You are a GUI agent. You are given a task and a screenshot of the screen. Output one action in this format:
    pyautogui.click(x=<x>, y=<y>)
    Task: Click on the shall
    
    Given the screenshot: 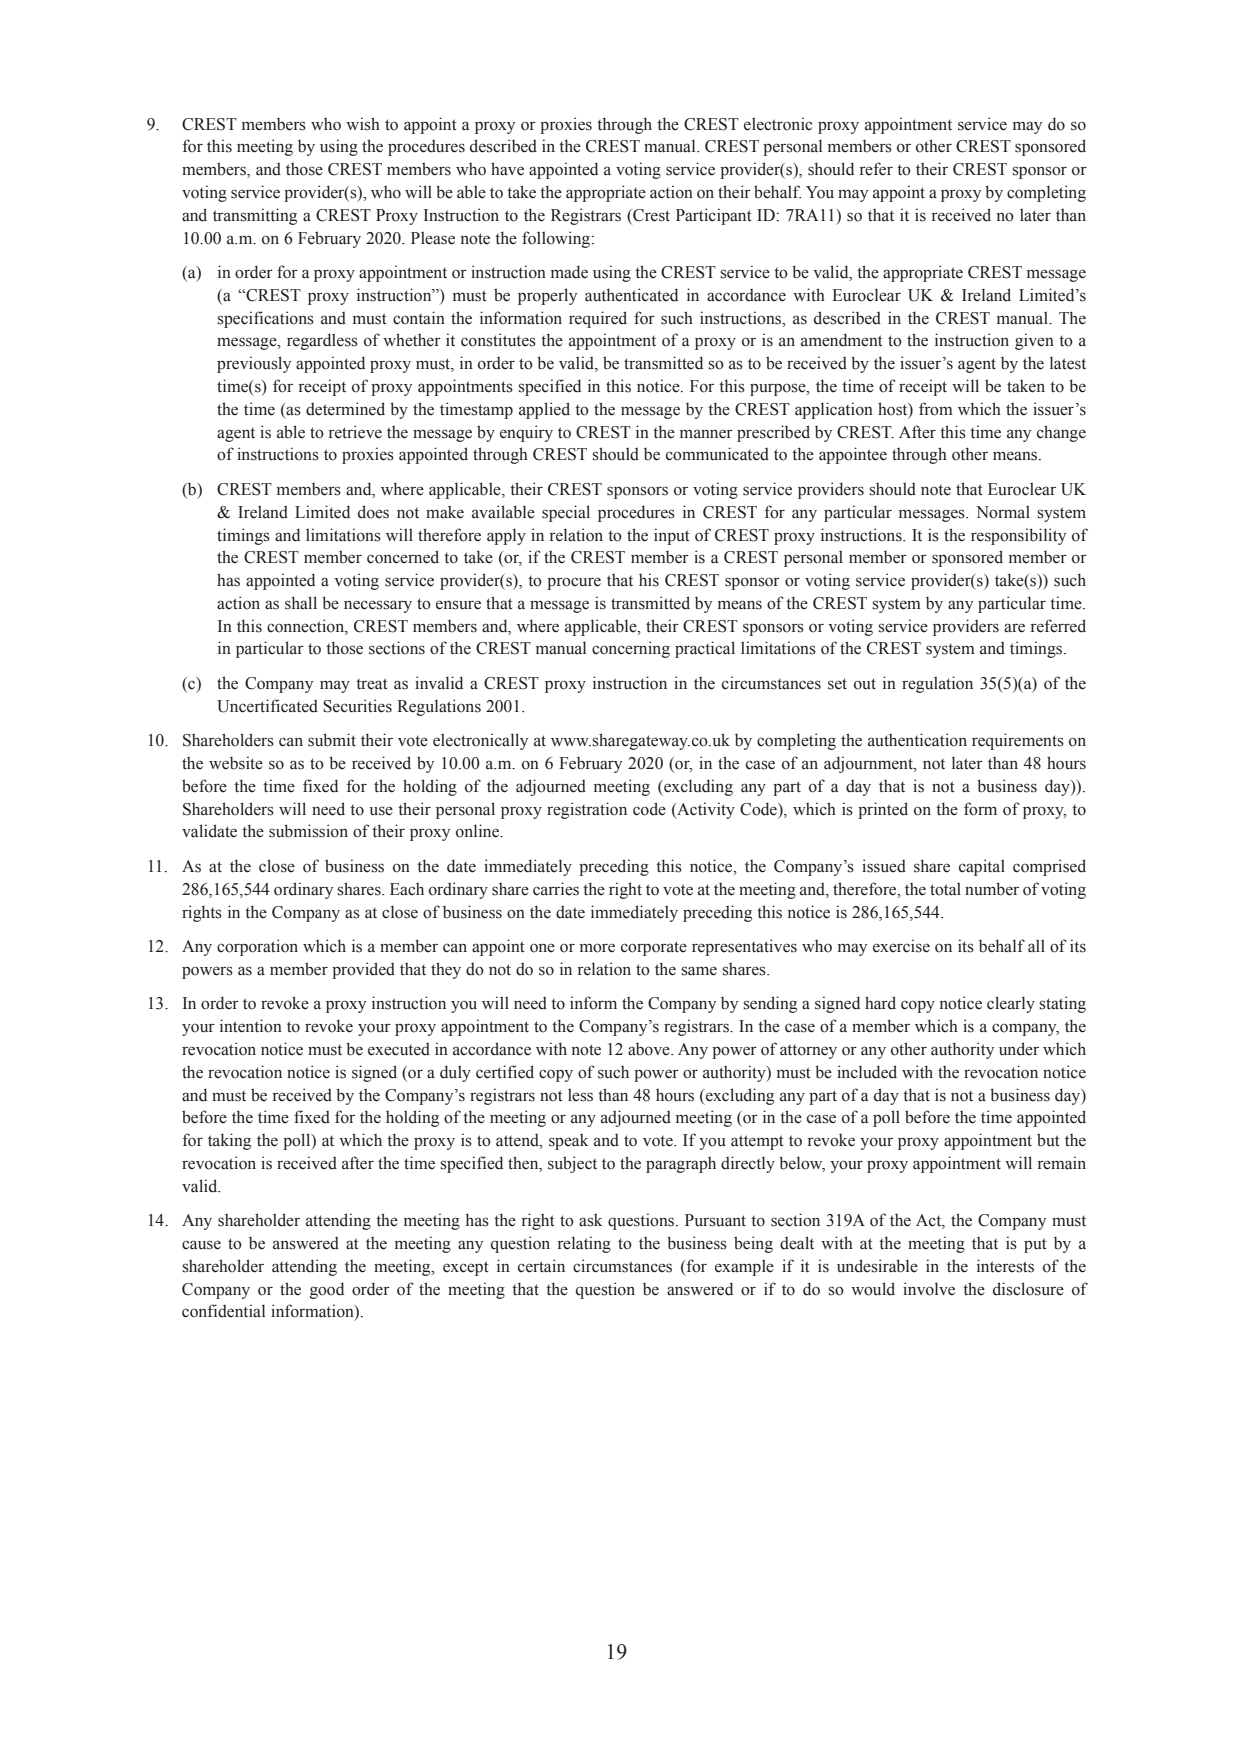 What is the action you would take?
    pyautogui.click(x=301, y=603)
